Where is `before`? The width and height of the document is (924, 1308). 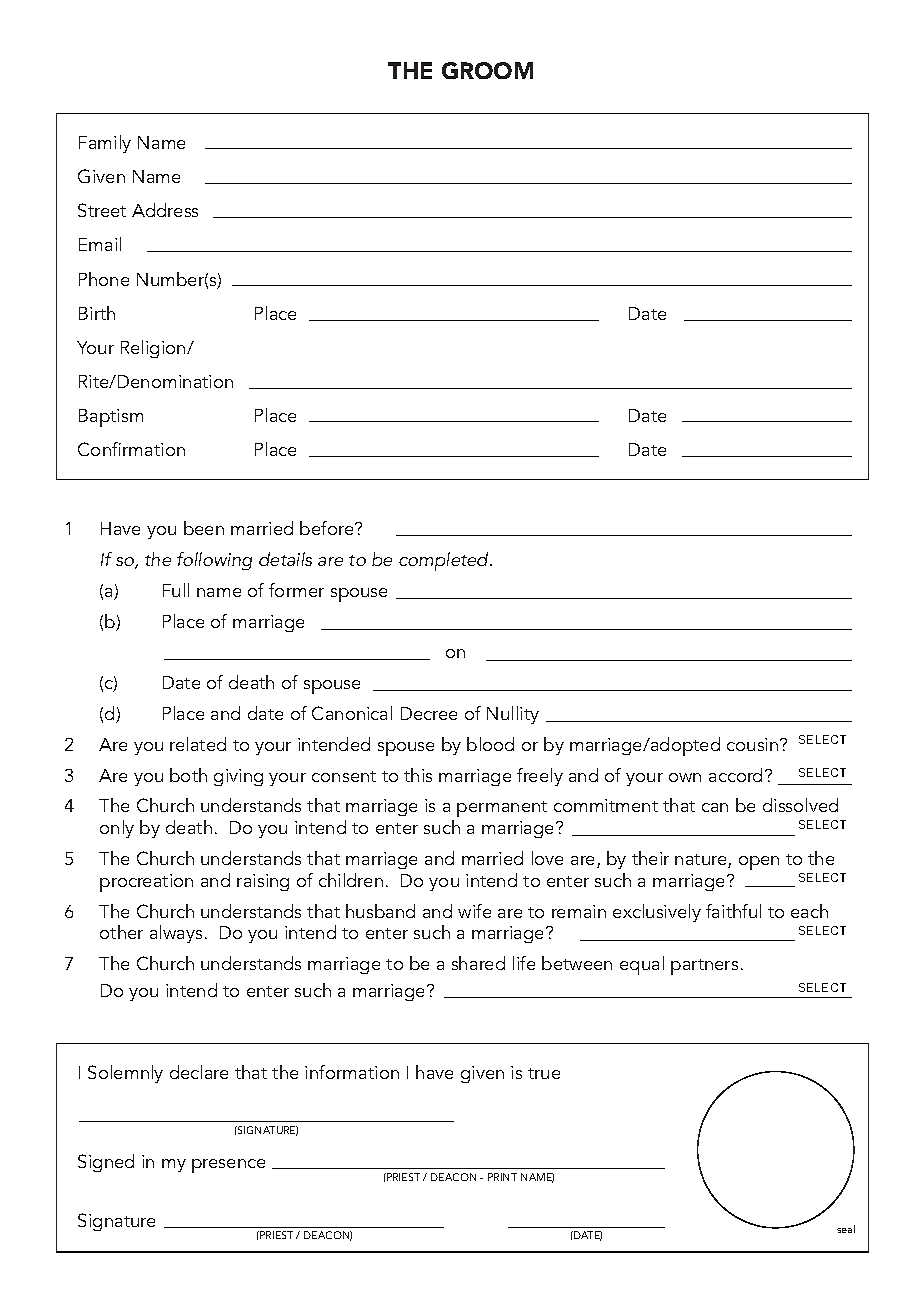 before is located at coordinates (328, 528).
